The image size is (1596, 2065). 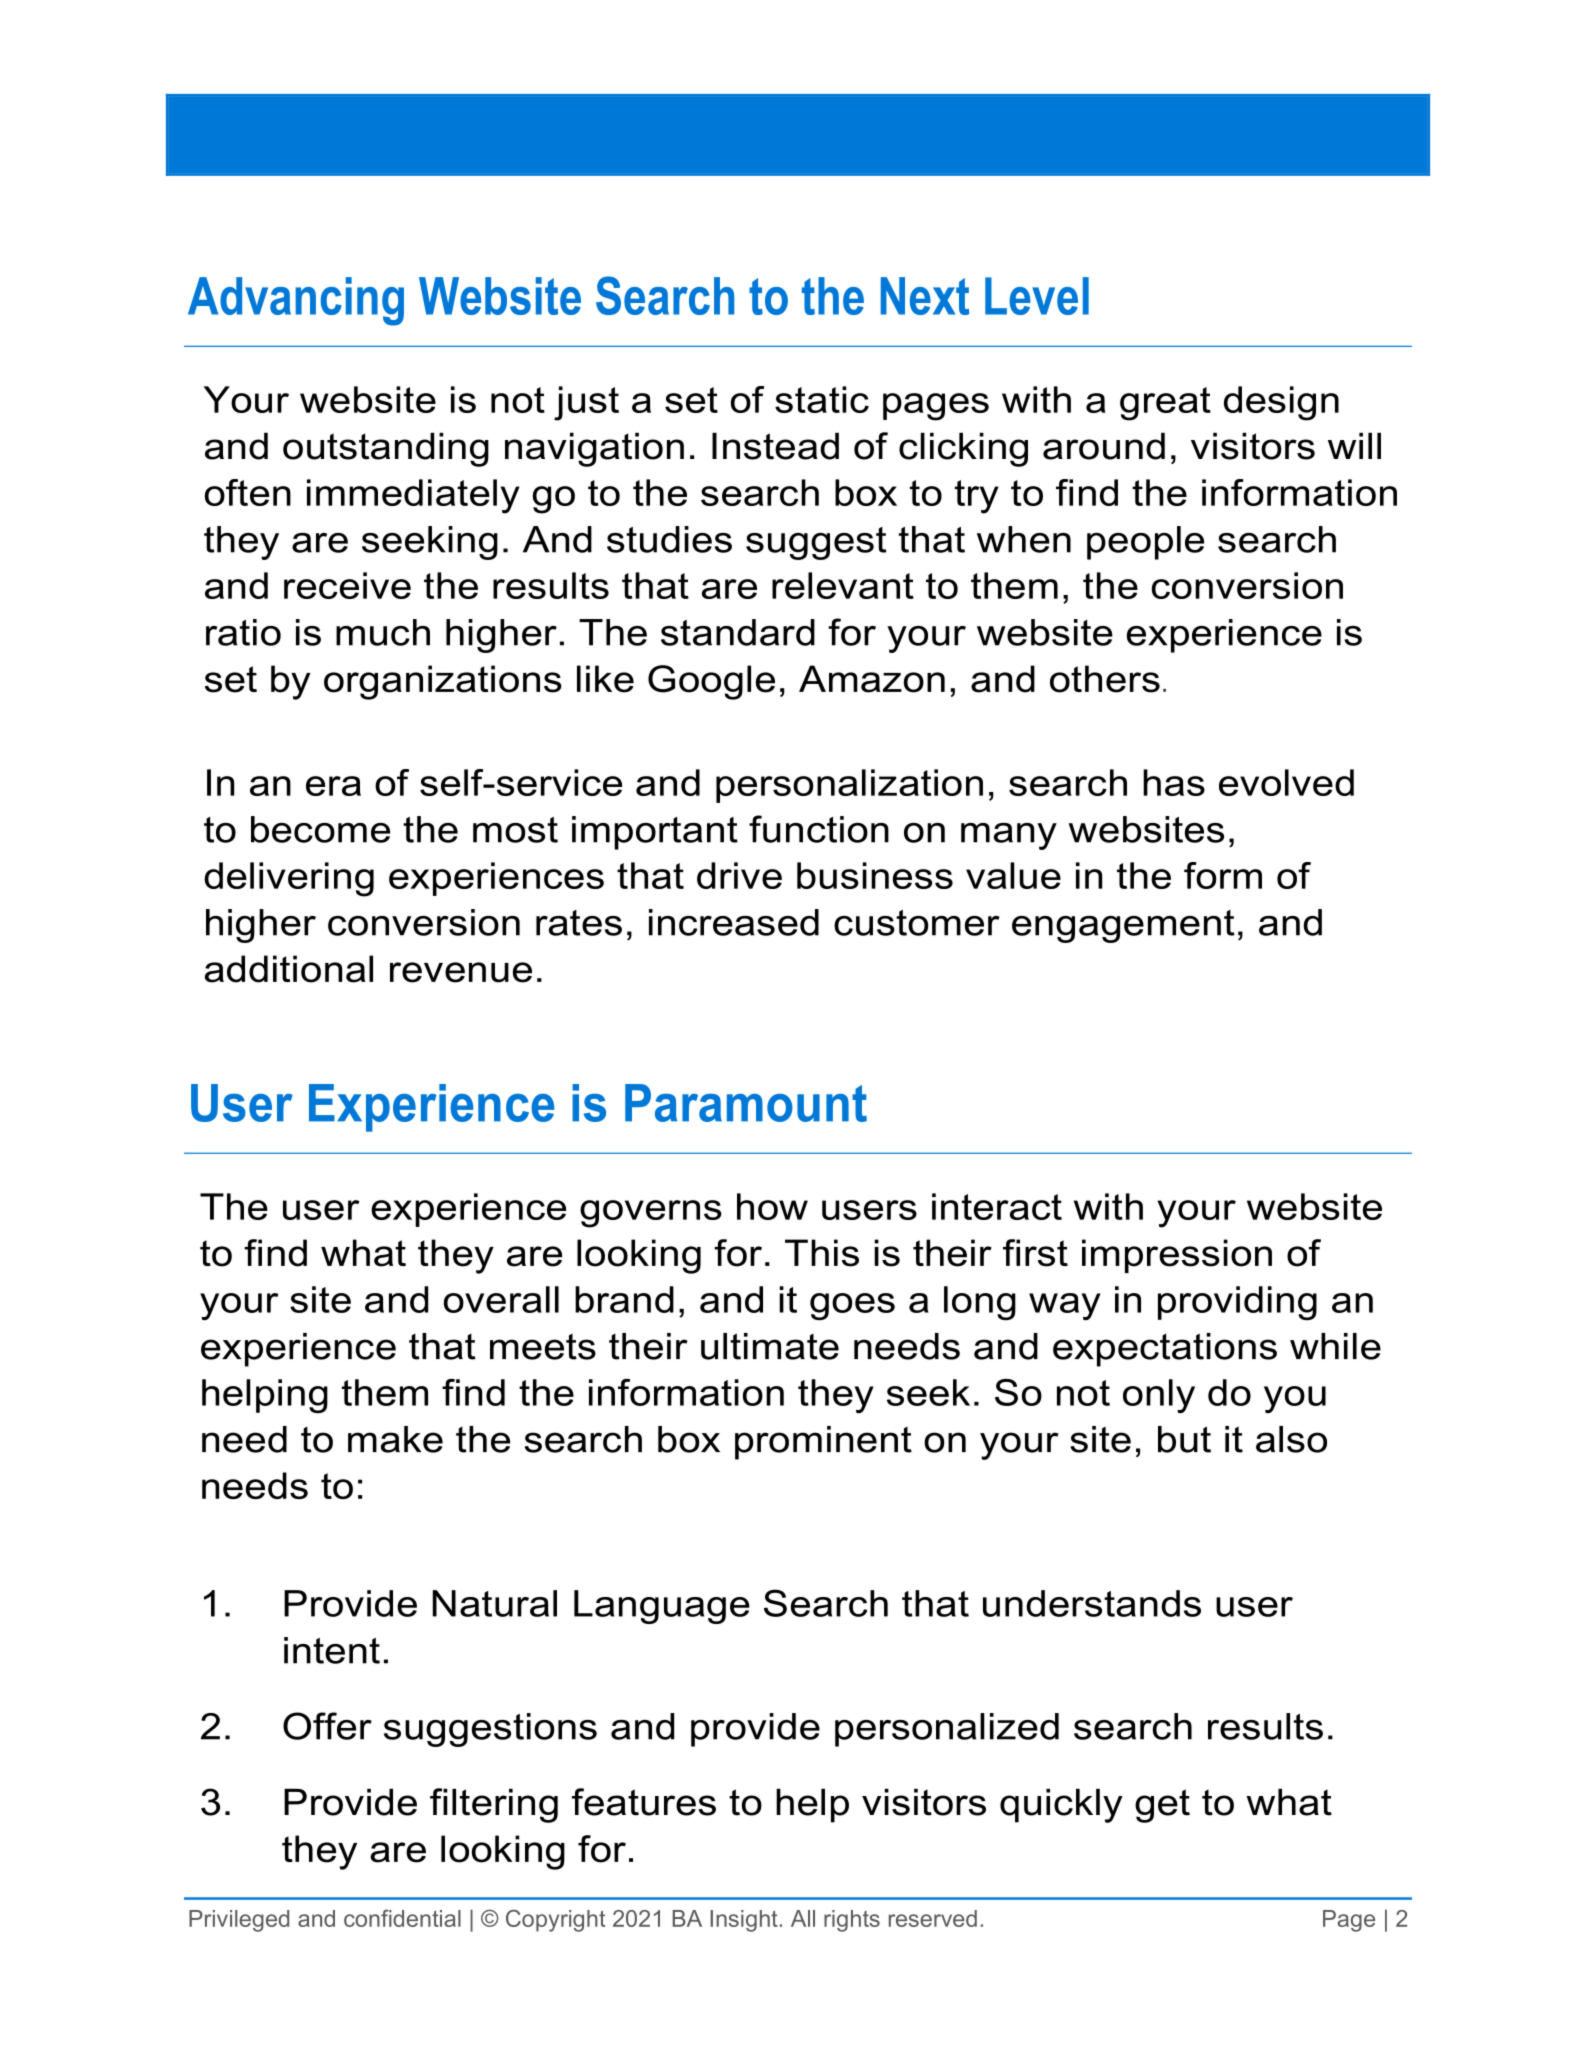 What do you see at coordinates (822, 399) in the screenshot?
I see `static` at bounding box center [822, 399].
